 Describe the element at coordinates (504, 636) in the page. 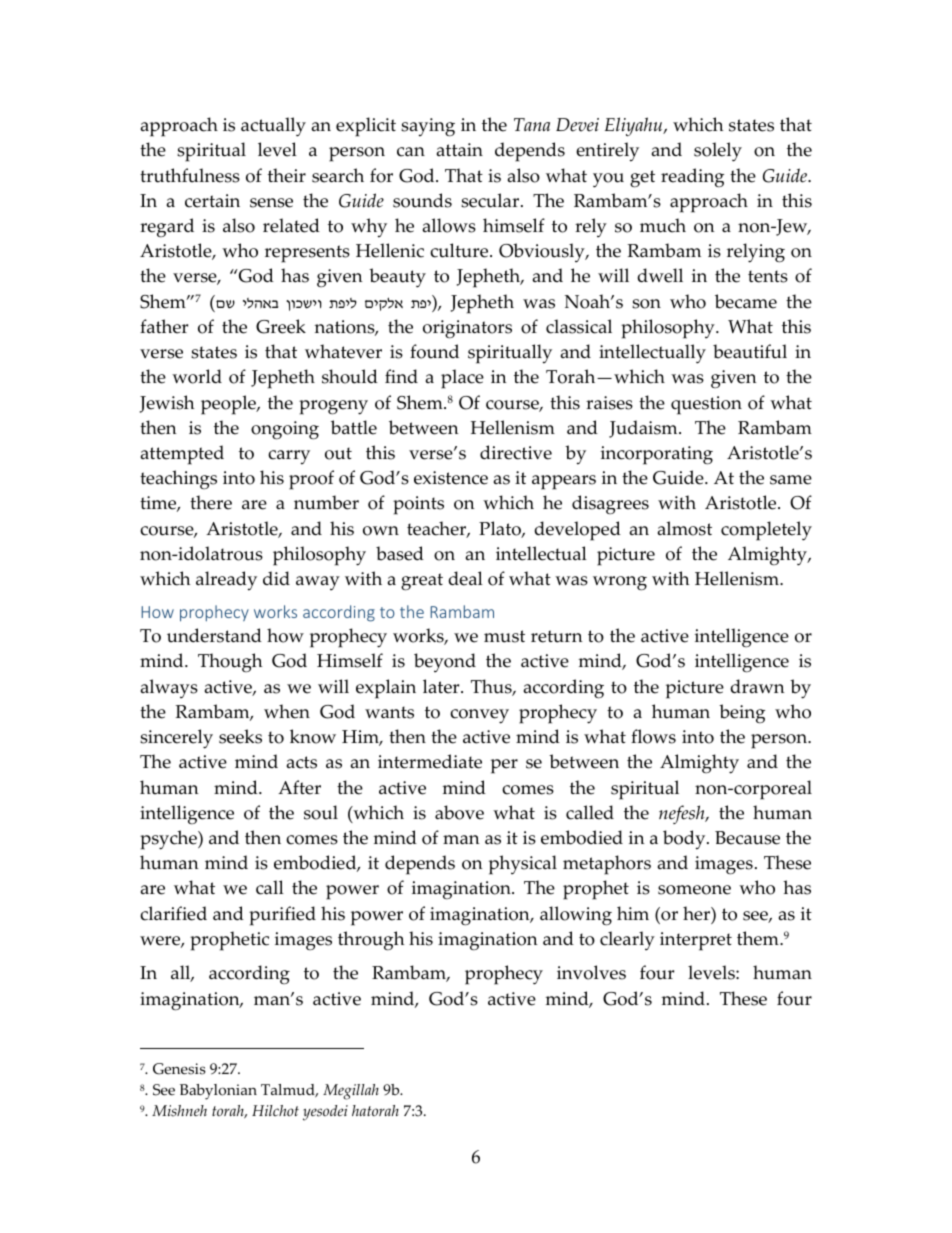

I see `must` at that location.
